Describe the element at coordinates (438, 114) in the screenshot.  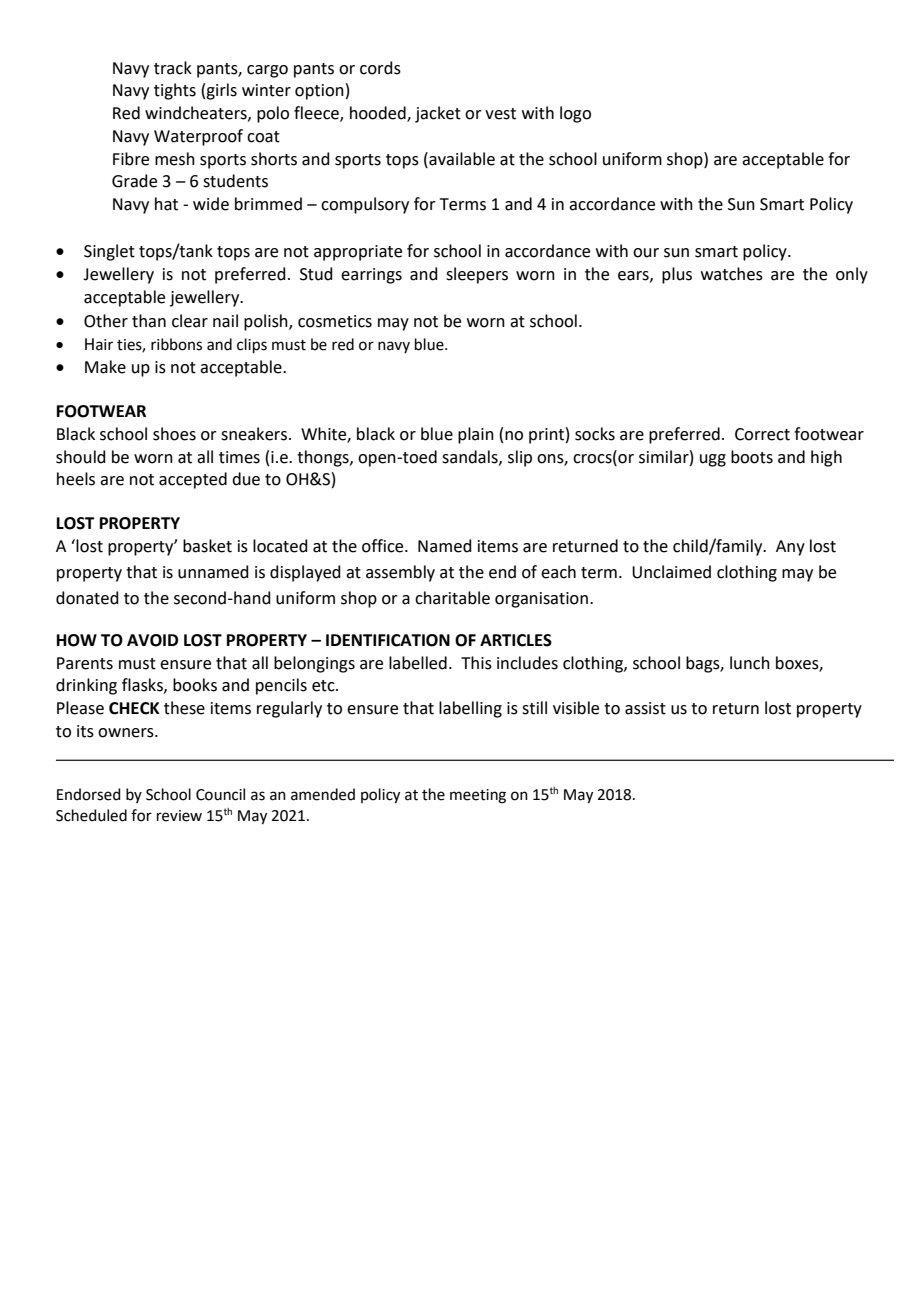
I see `jacket` at that location.
